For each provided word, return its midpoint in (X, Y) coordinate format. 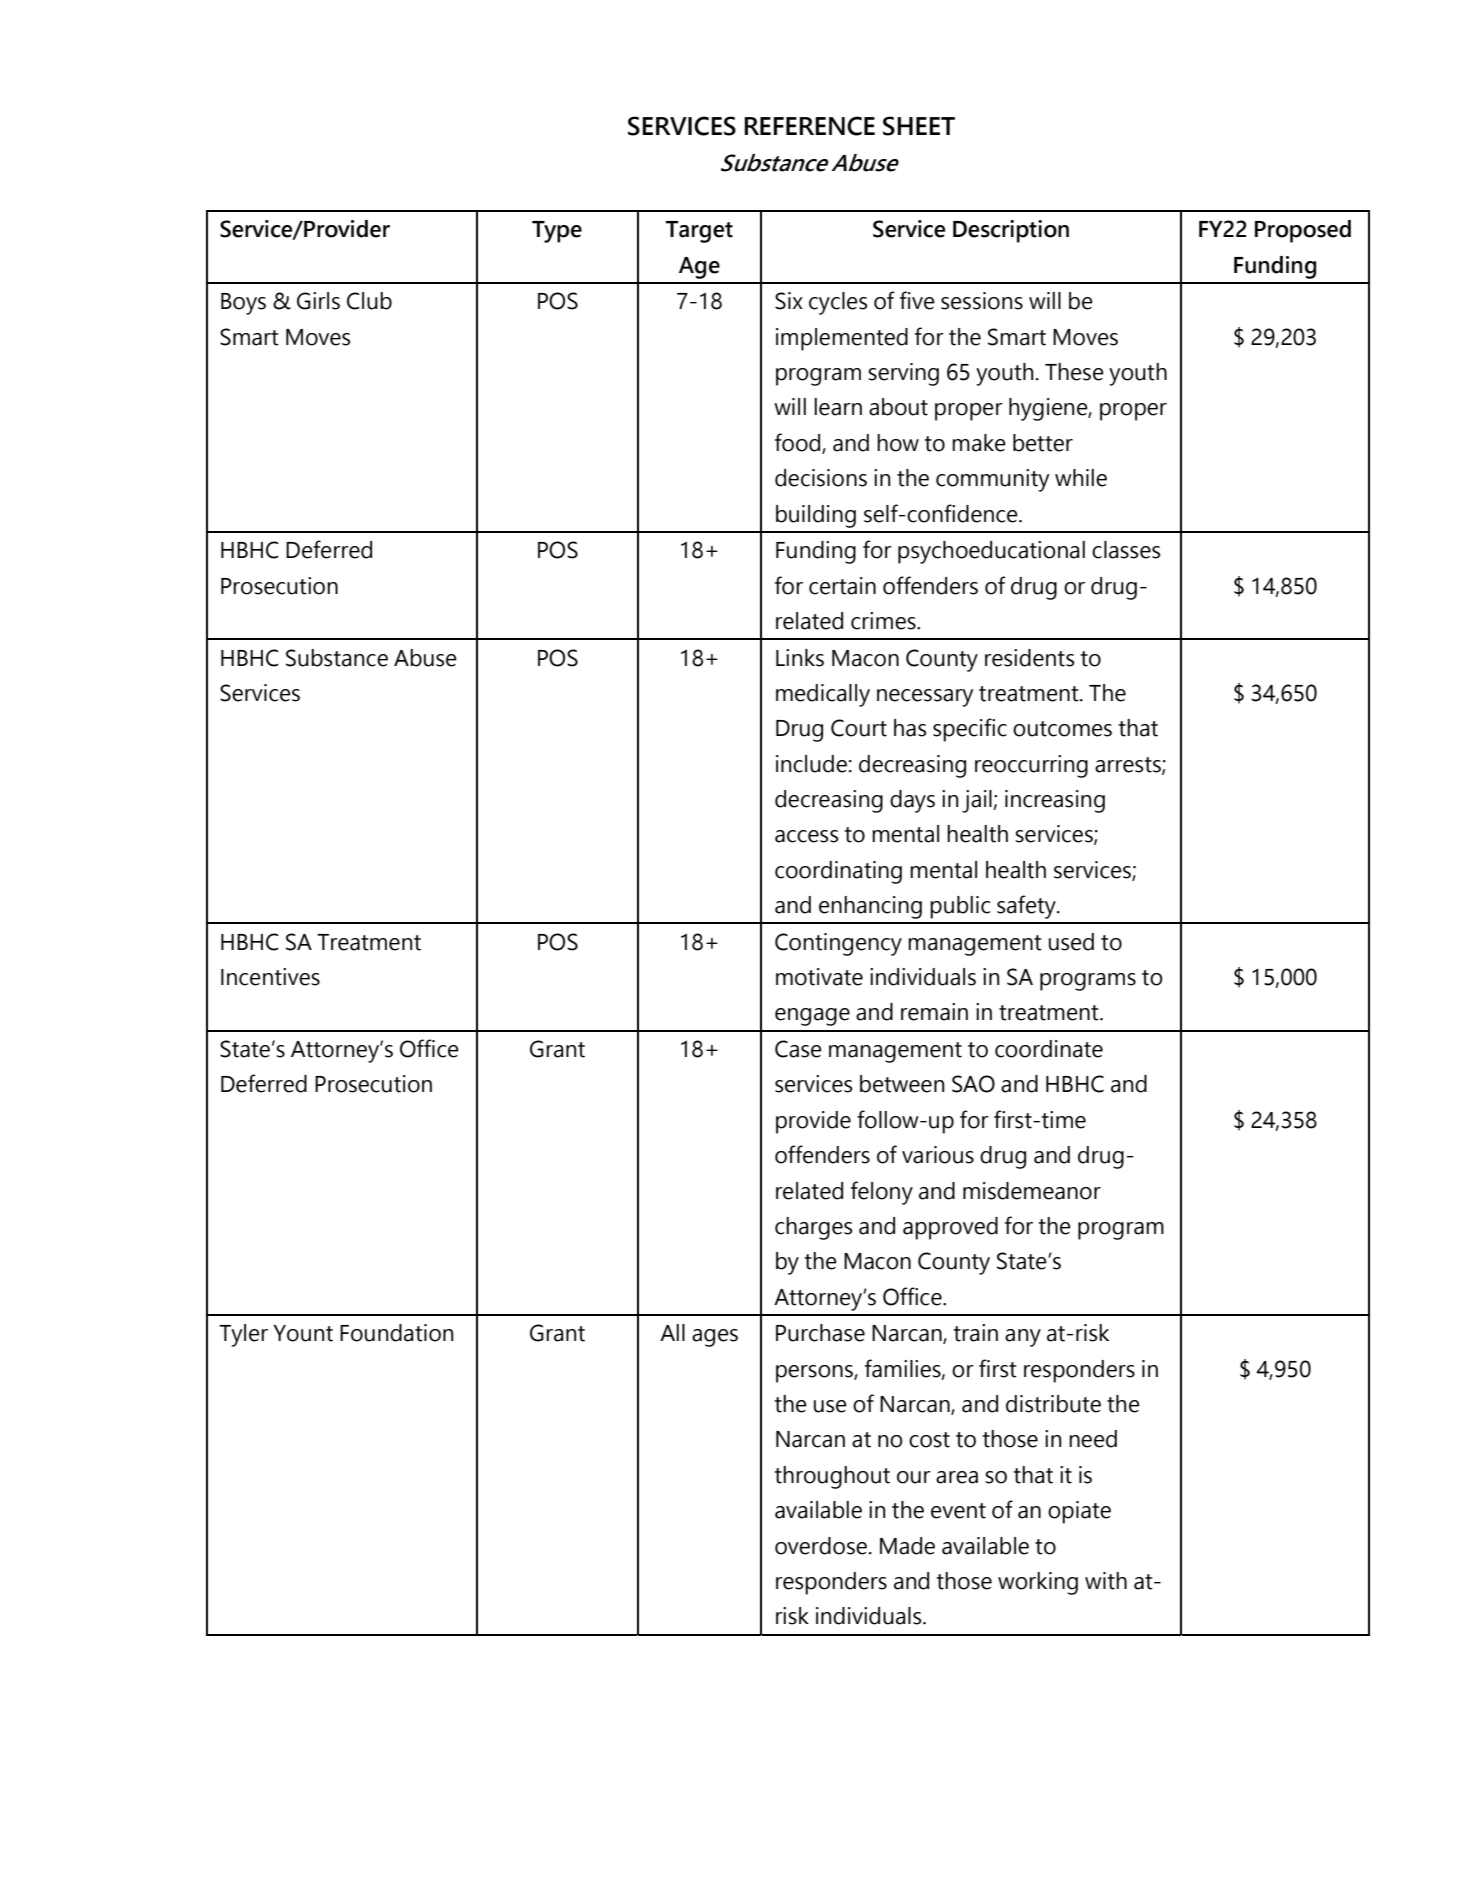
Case (798, 1049)
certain (842, 586)
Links (800, 658)
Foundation (397, 1333)
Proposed (1303, 231)
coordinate (1049, 1049)
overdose (821, 1546)
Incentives (270, 977)
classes (1126, 550)
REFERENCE (809, 126)
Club (369, 301)
